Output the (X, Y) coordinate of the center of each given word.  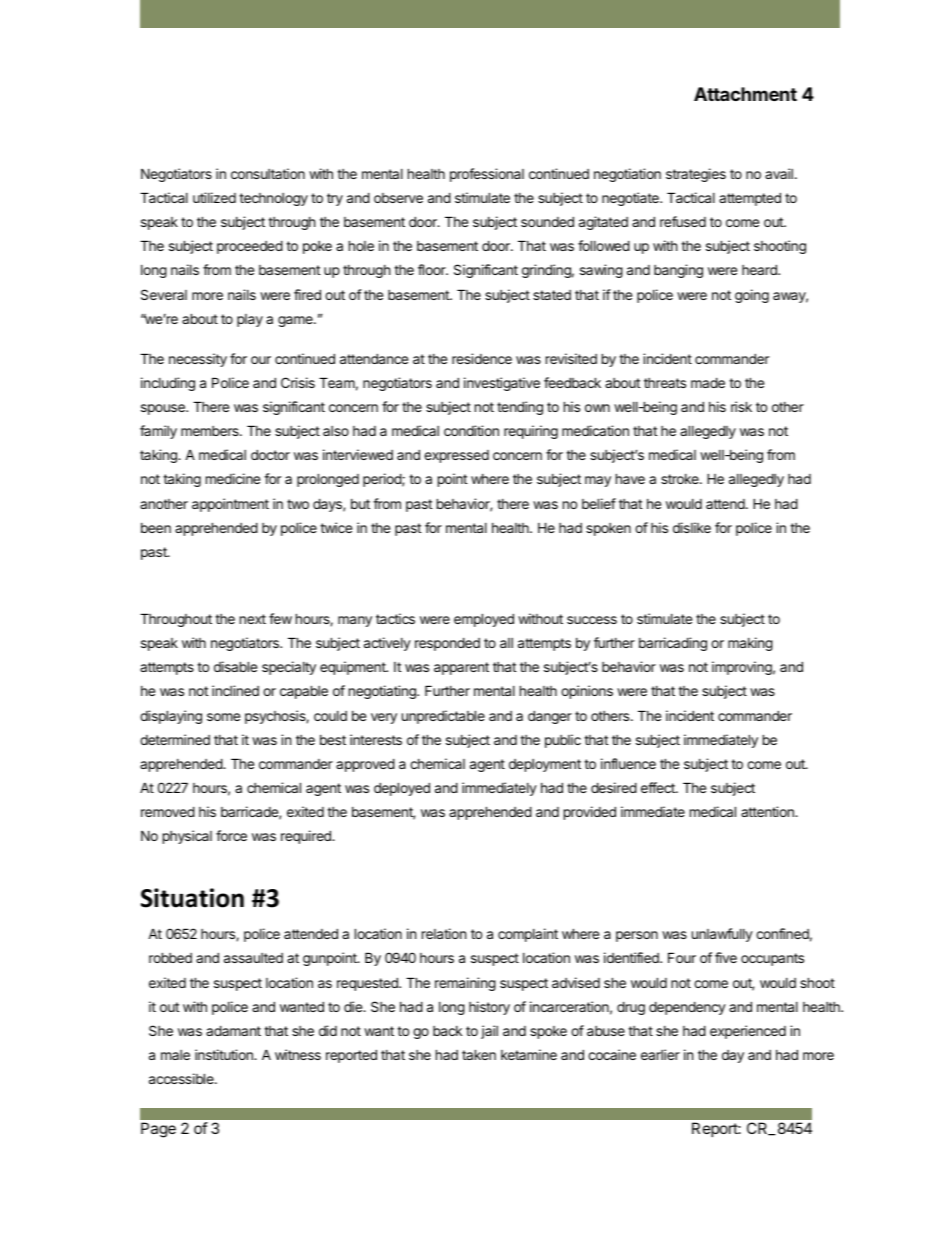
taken (479, 1054)
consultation (268, 173)
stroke (681, 479)
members (211, 431)
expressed (456, 456)
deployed (402, 789)
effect (659, 787)
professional (487, 175)
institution (225, 1054)
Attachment (745, 94)
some (223, 717)
